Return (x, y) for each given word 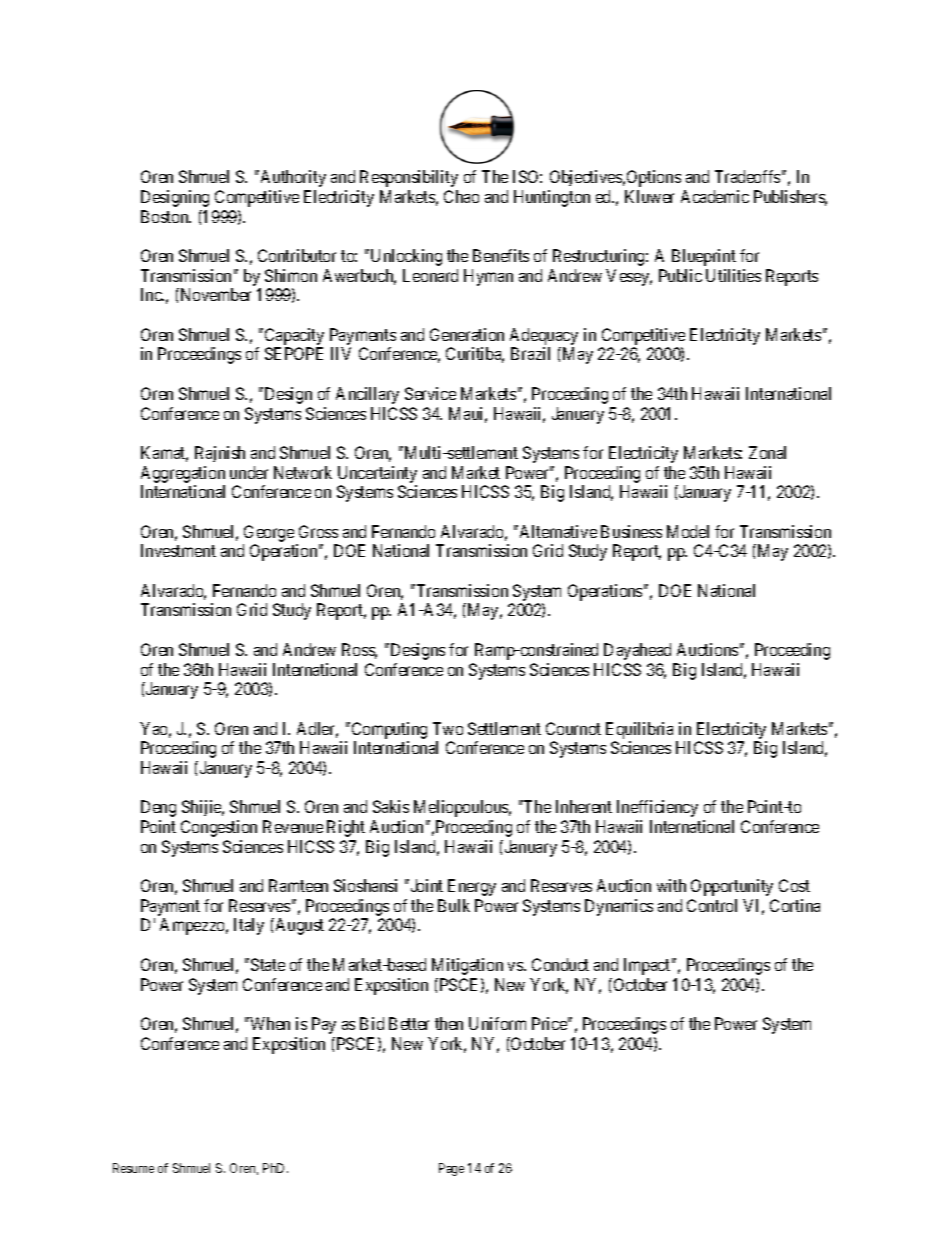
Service (430, 393)
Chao (461, 196)
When (269, 1023)
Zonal (767, 452)
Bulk (454, 905)
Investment (178, 550)
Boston (166, 216)
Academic (715, 196)
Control (712, 905)
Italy (249, 926)
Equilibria (639, 730)
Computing (388, 730)
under (249, 472)
